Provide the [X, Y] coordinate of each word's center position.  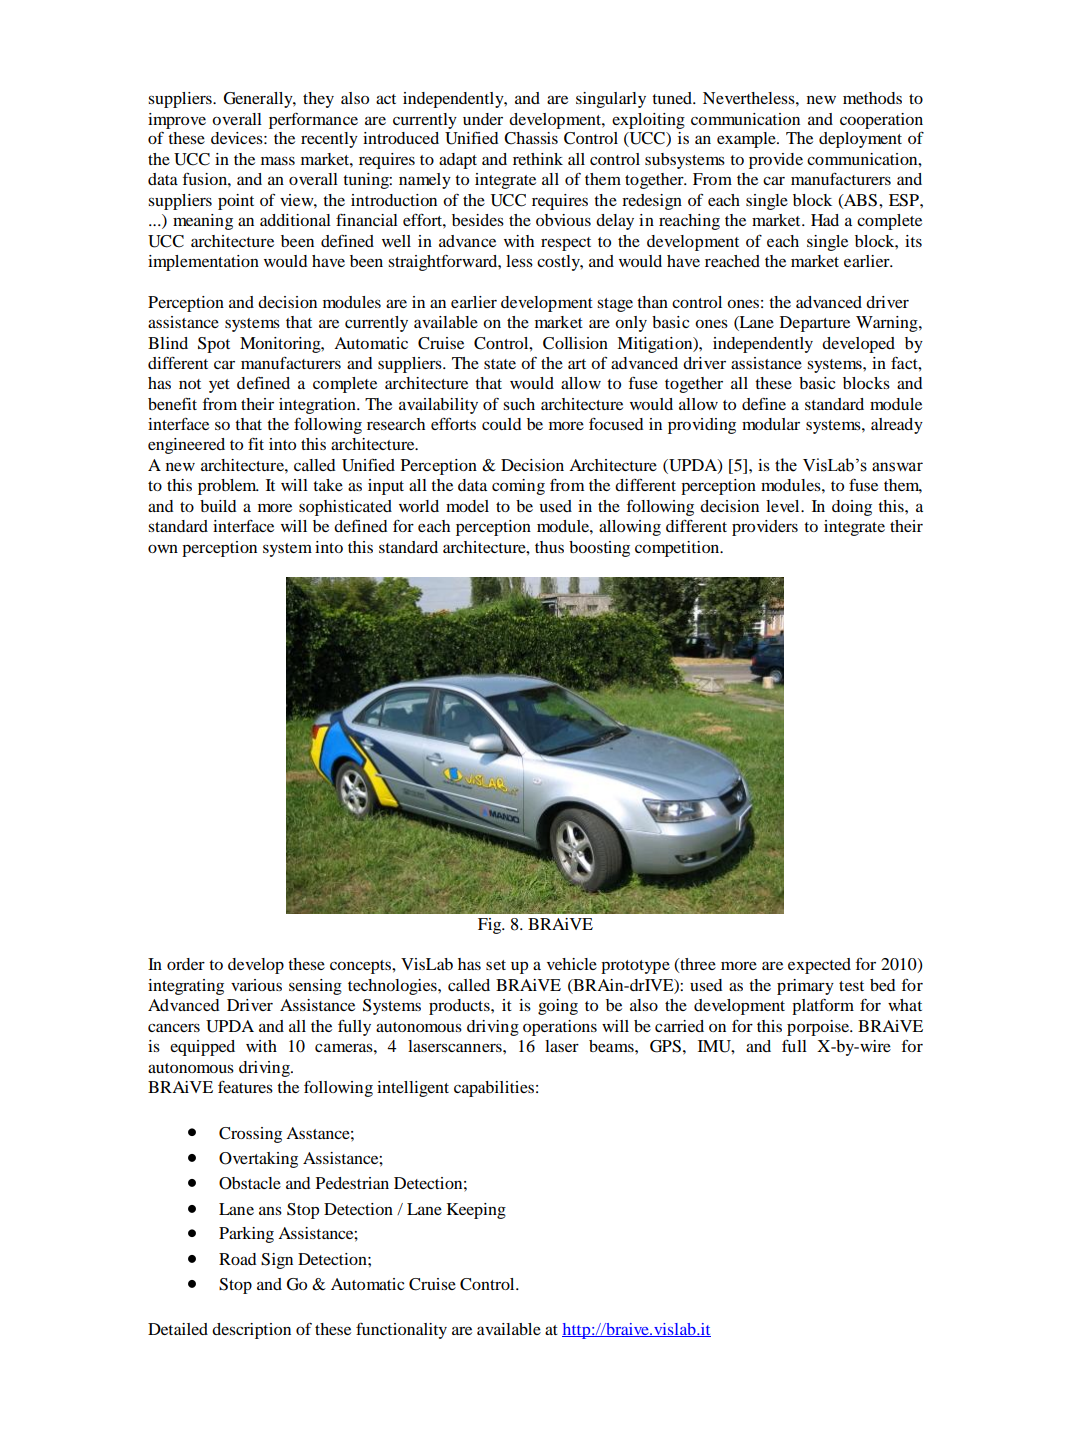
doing [852, 508]
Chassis [531, 138]
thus [549, 547]
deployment [860, 140]
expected [819, 966]
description [251, 1331]
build [218, 506]
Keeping [476, 1211]
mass [278, 160]
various [256, 985]
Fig [491, 926]
